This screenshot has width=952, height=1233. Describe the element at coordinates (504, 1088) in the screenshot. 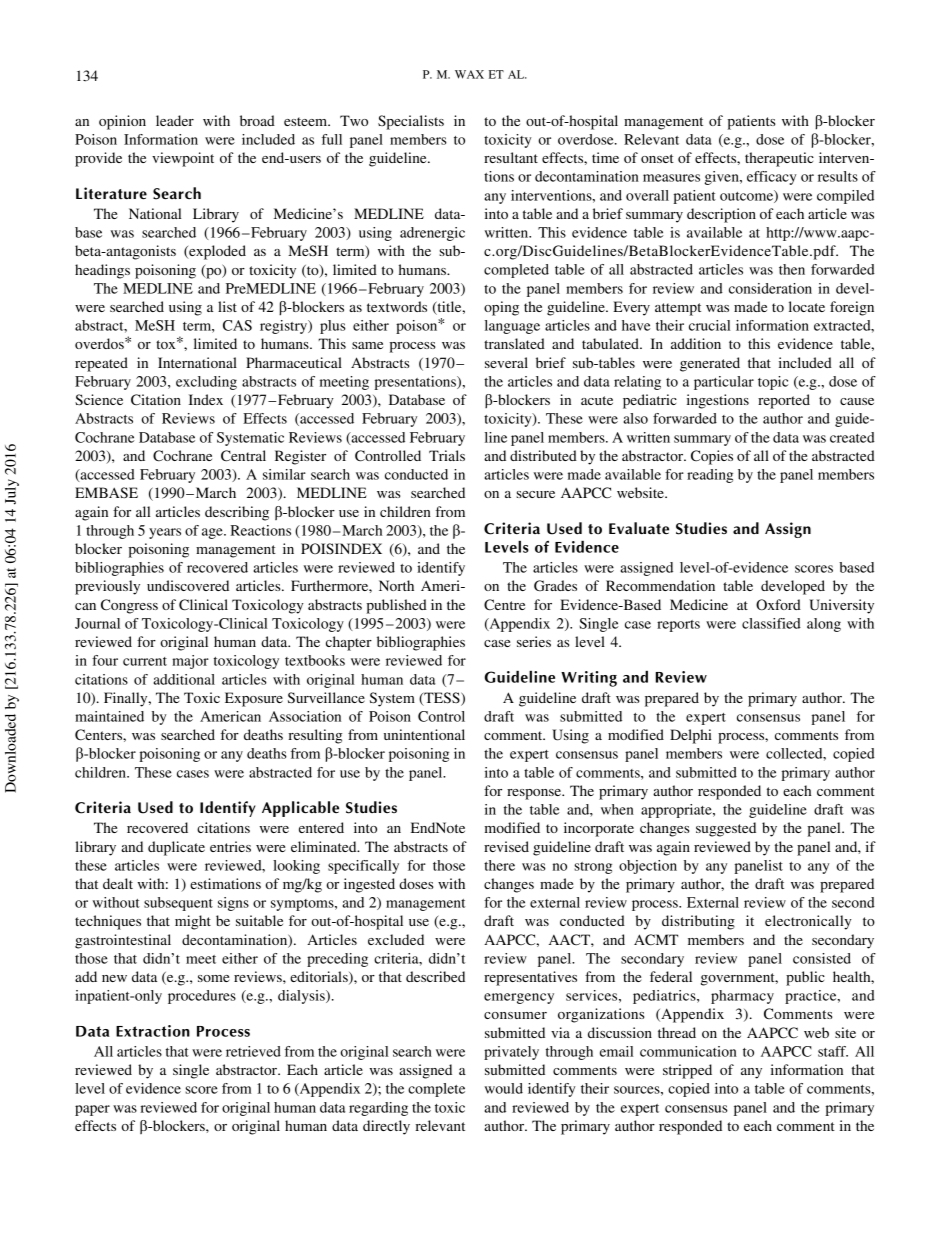

I see `would` at that location.
